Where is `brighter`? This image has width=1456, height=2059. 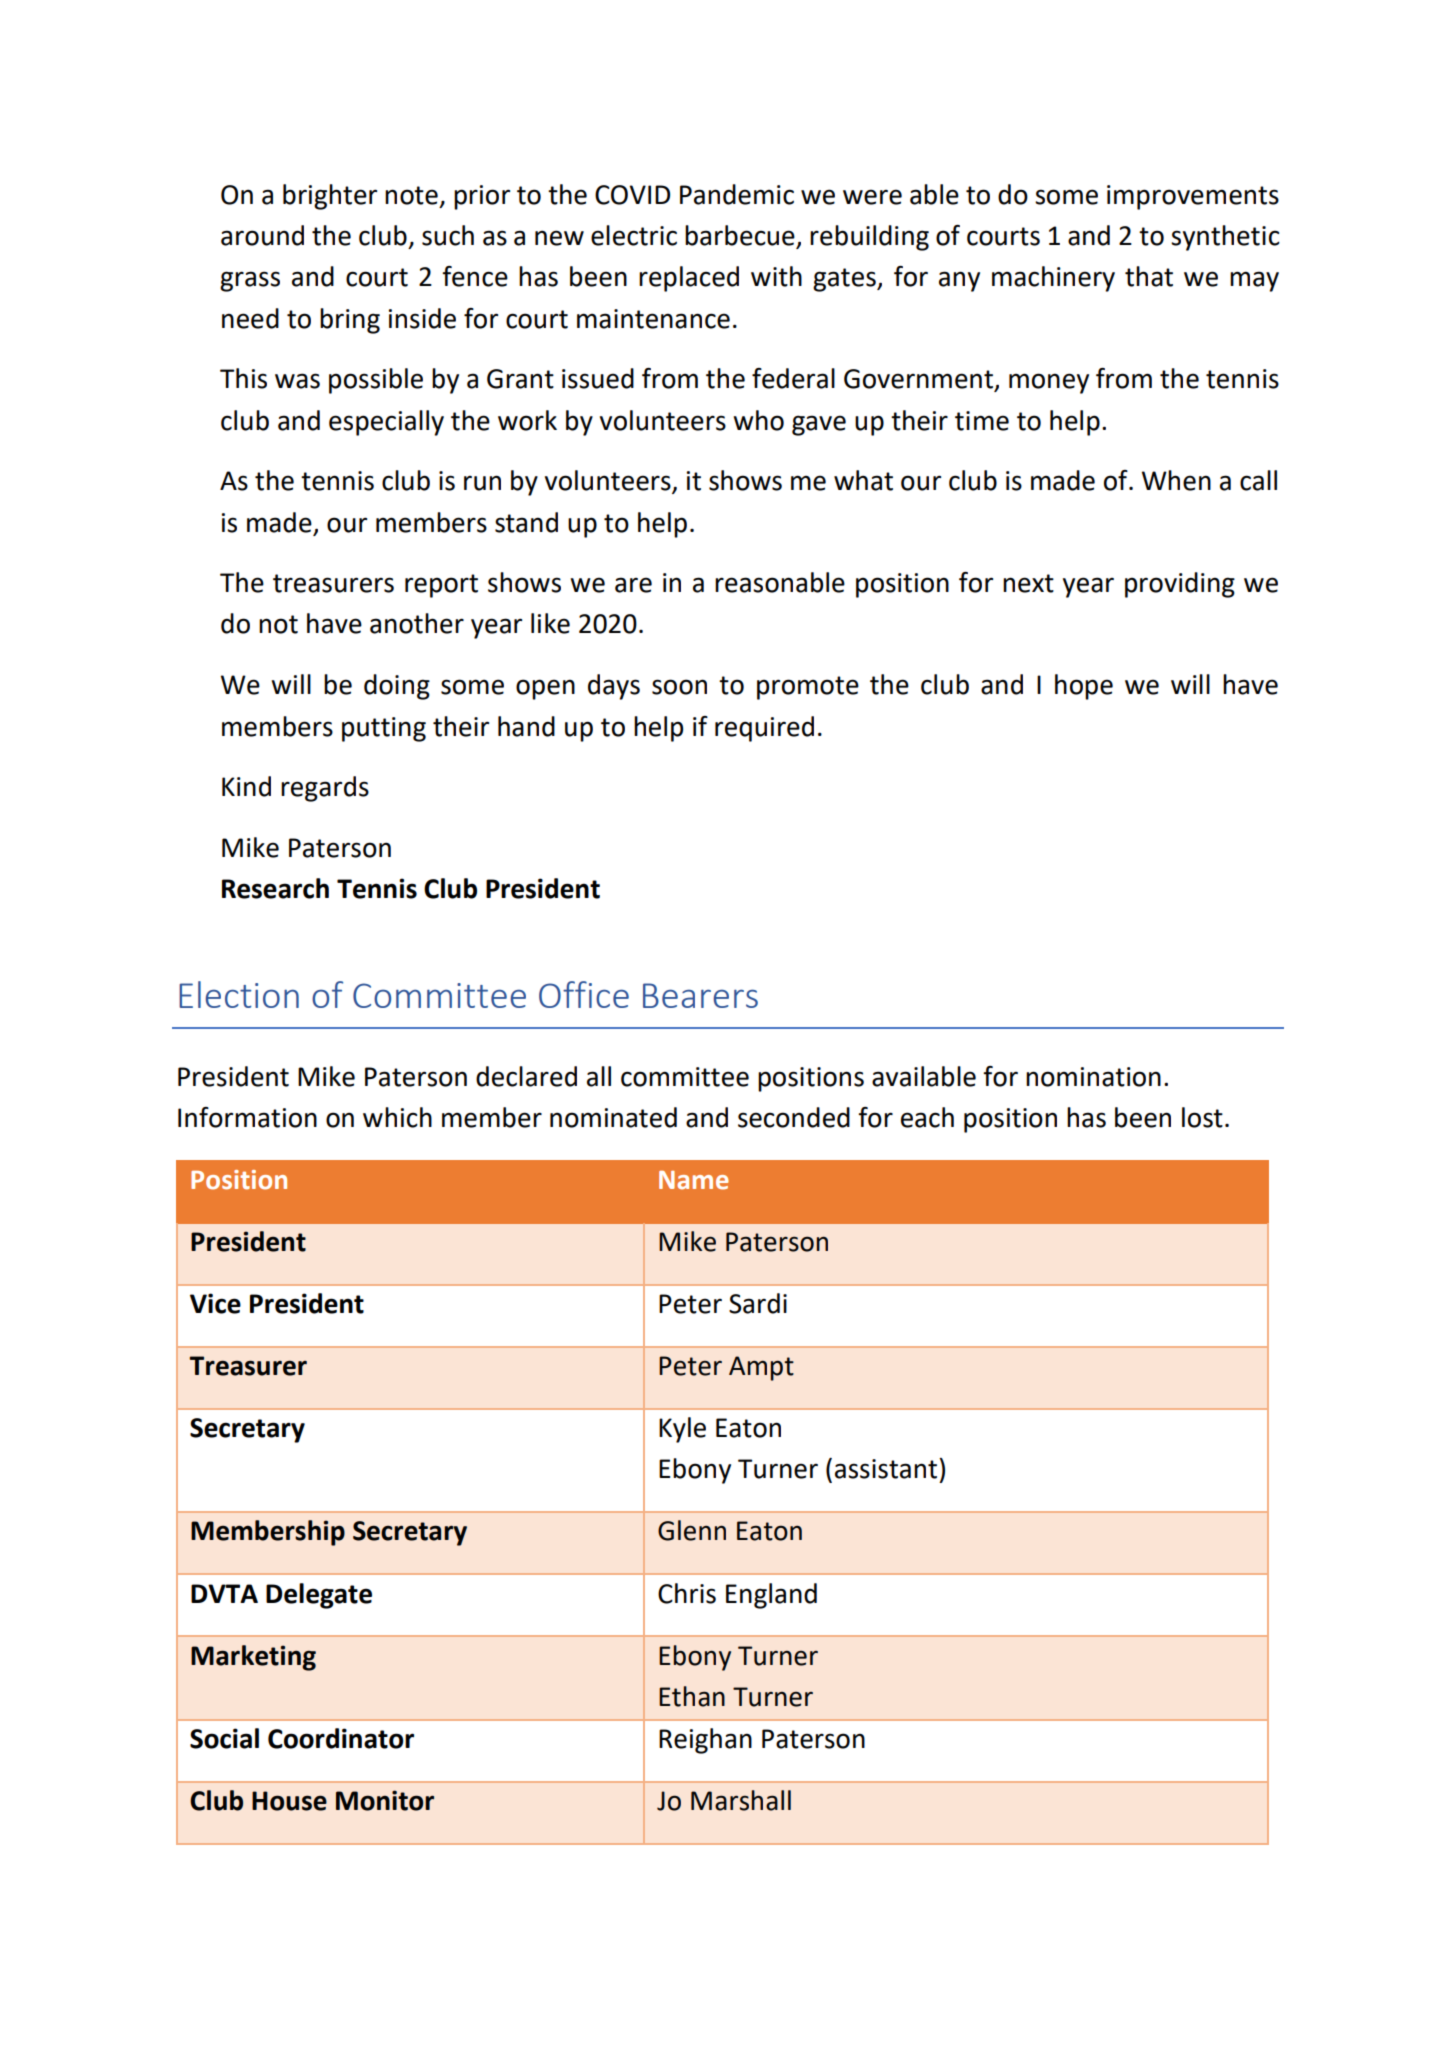
brighter is located at coordinates (330, 197).
